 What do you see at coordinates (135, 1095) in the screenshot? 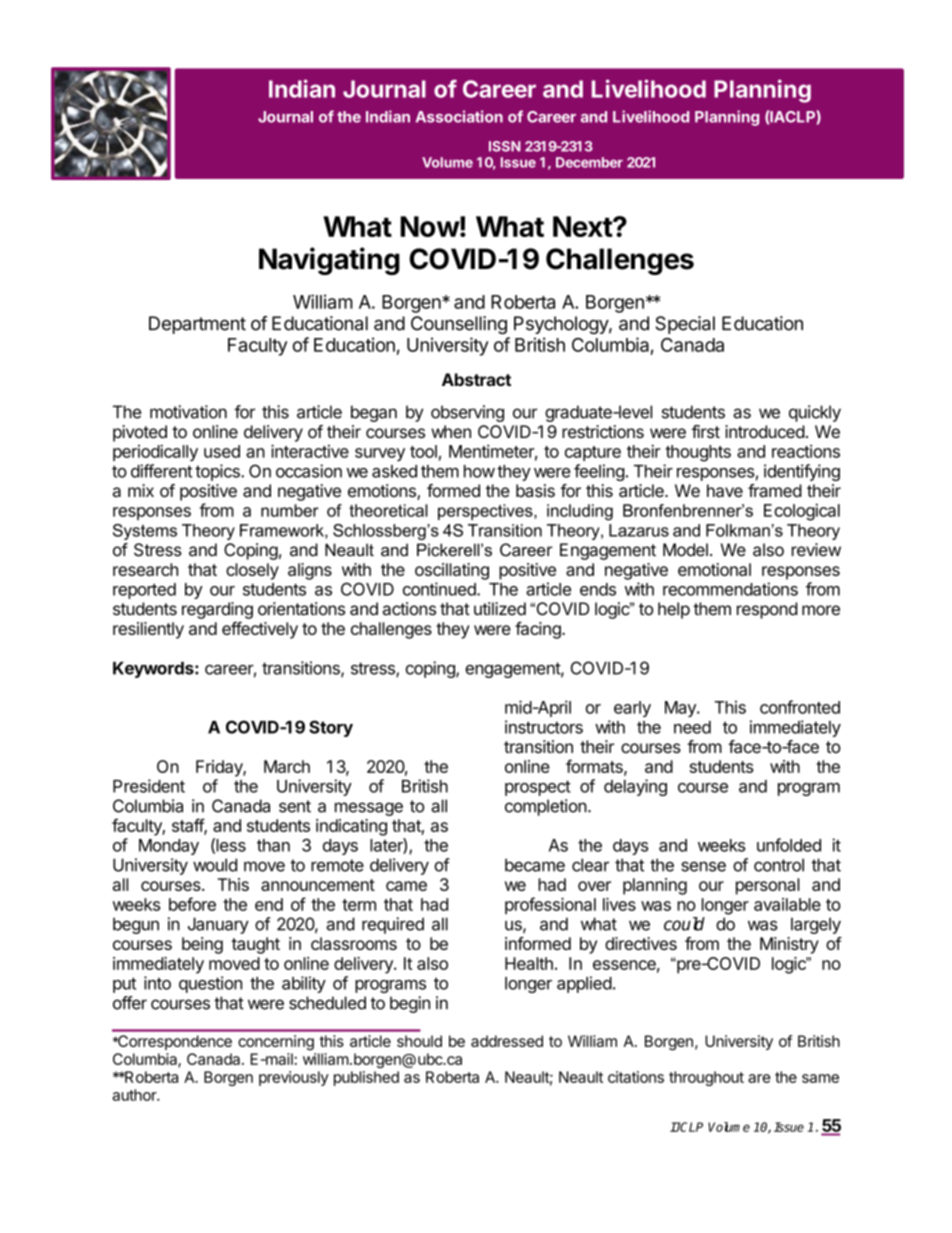
I see `author` at bounding box center [135, 1095].
